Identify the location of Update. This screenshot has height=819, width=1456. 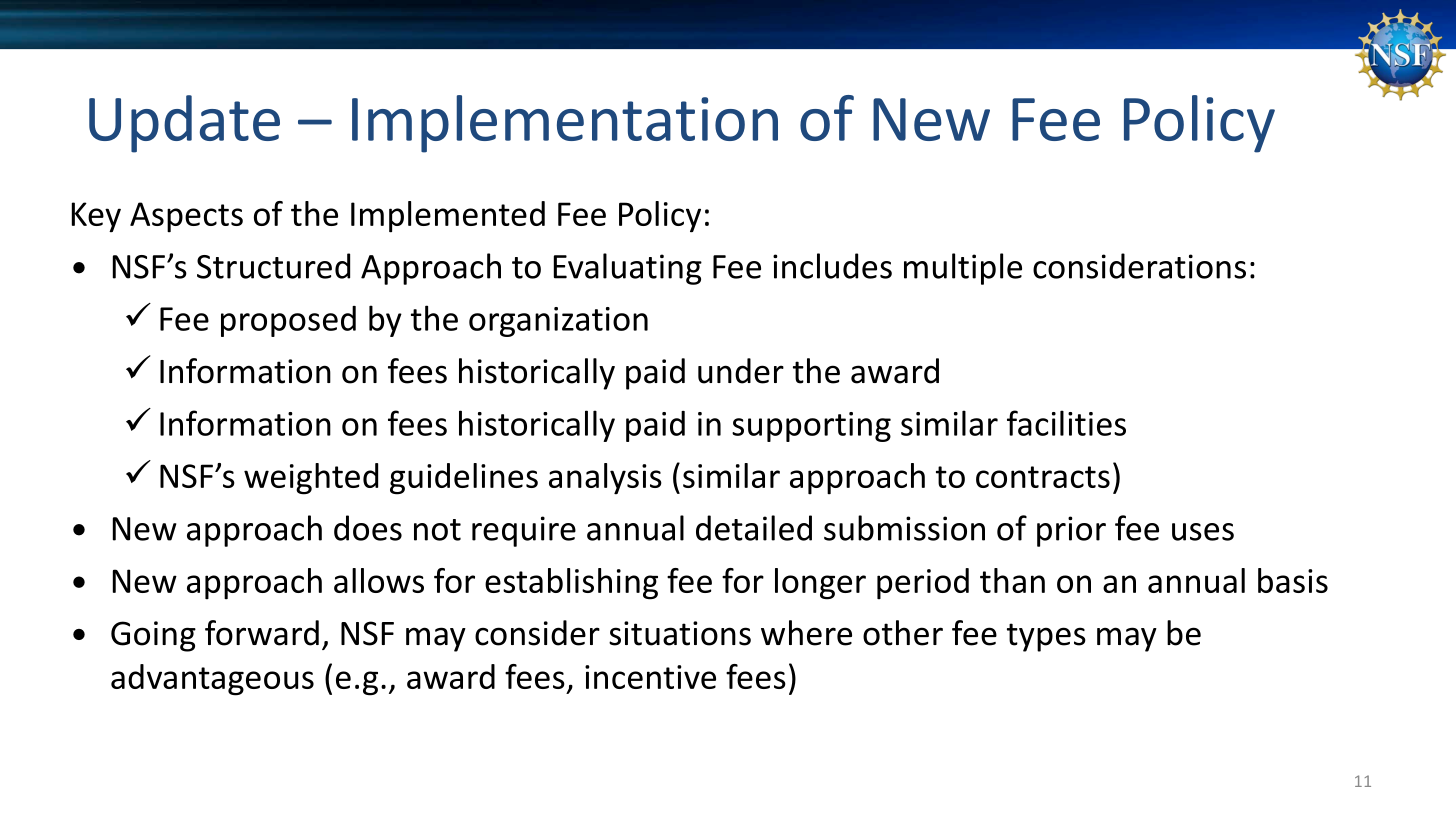
(184, 124).
